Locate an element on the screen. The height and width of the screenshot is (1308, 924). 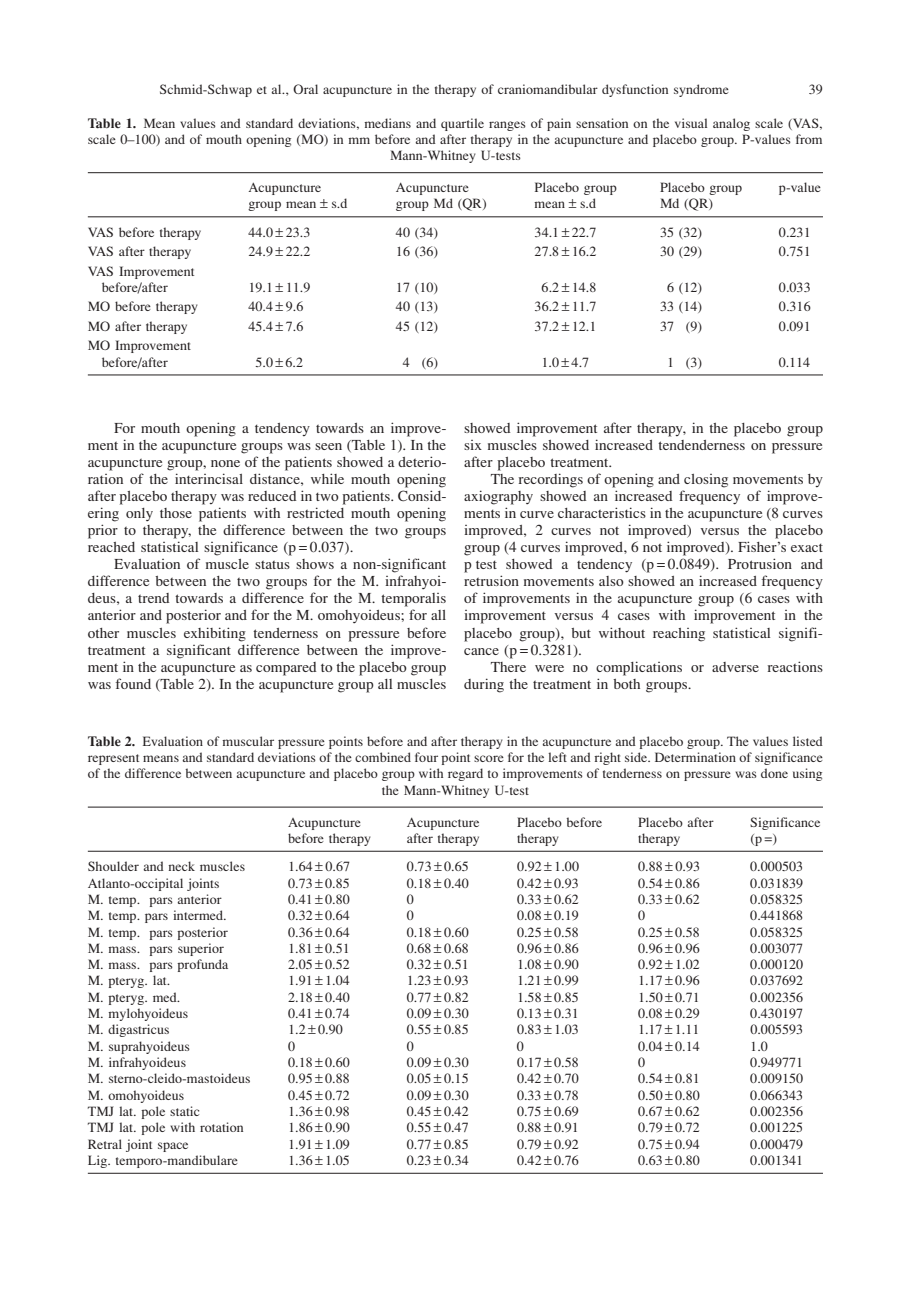
exhibiting is located at coordinates (215, 634).
